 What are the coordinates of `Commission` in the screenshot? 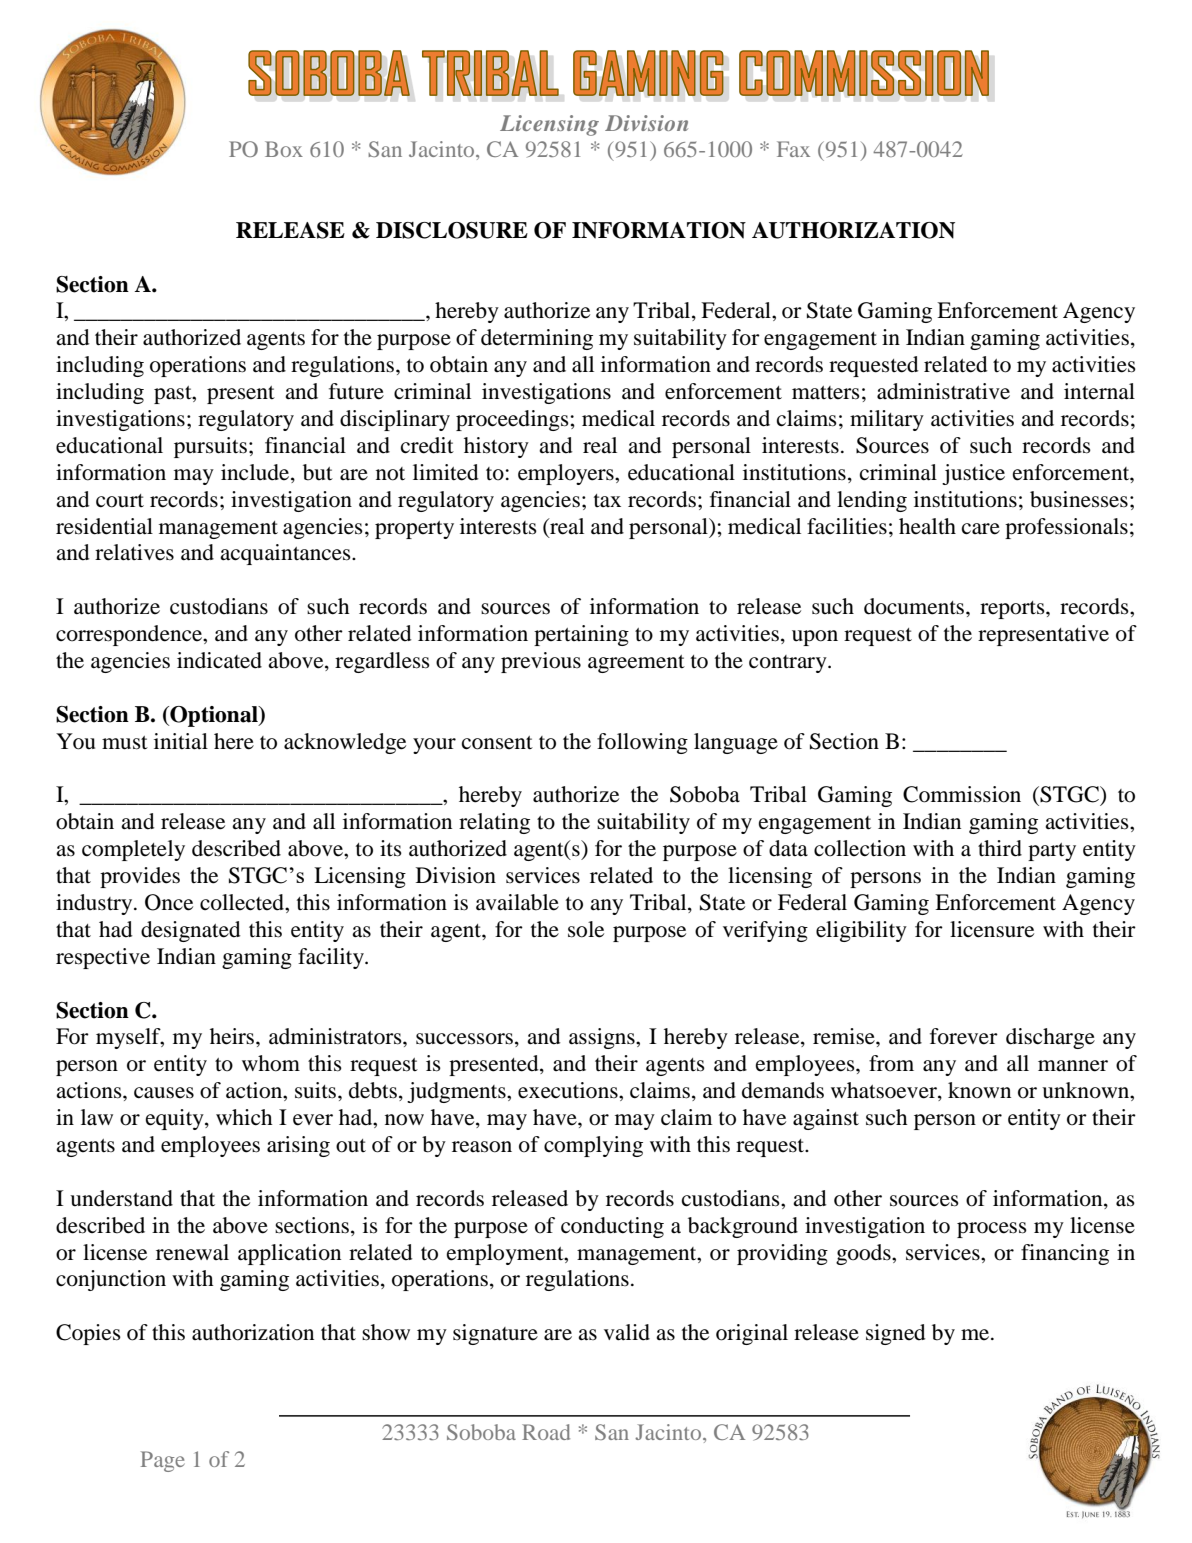 It's located at (962, 794).
